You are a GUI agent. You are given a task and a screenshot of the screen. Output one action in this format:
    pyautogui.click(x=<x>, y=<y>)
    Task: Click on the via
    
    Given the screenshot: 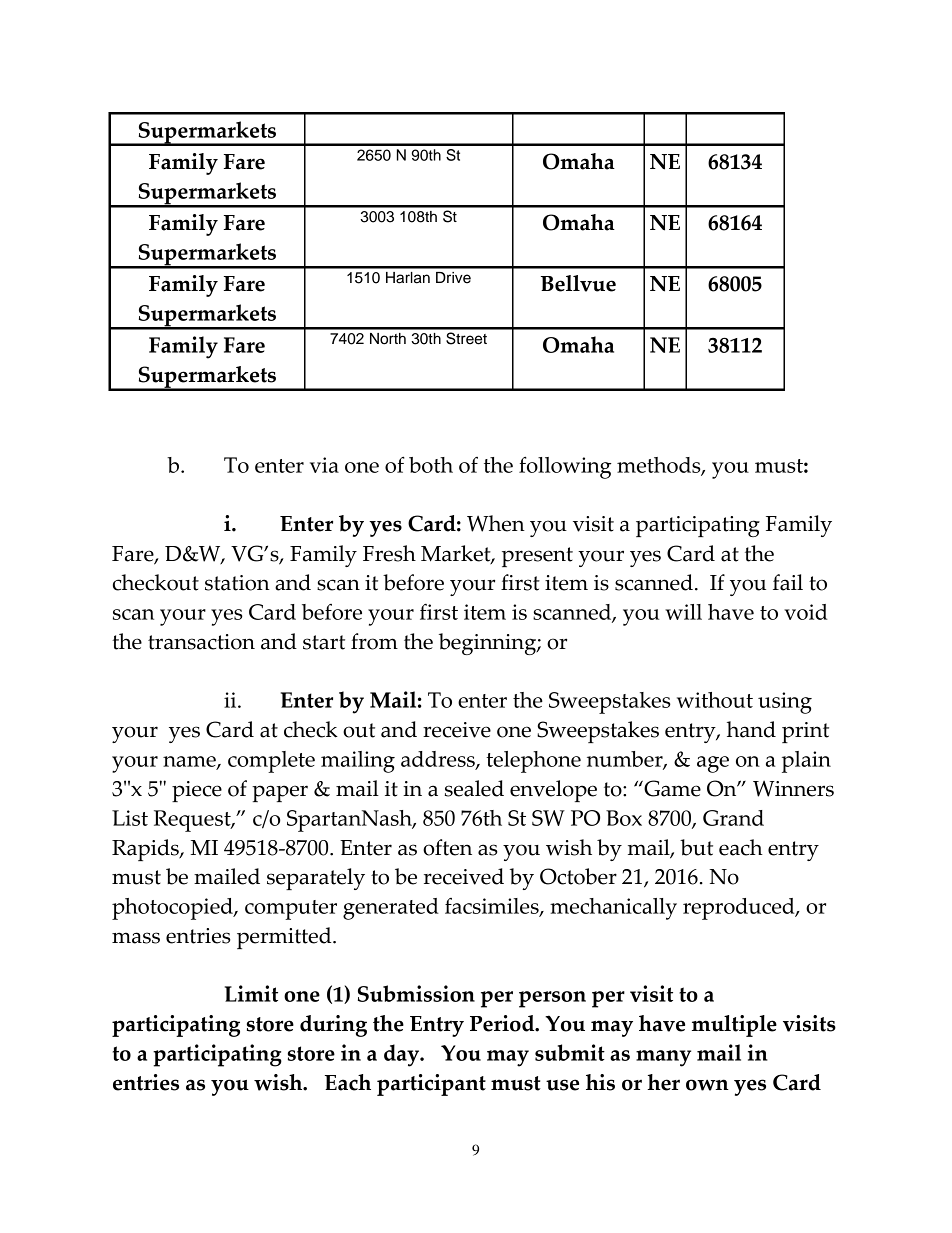 What is the action you would take?
    pyautogui.click(x=324, y=465)
